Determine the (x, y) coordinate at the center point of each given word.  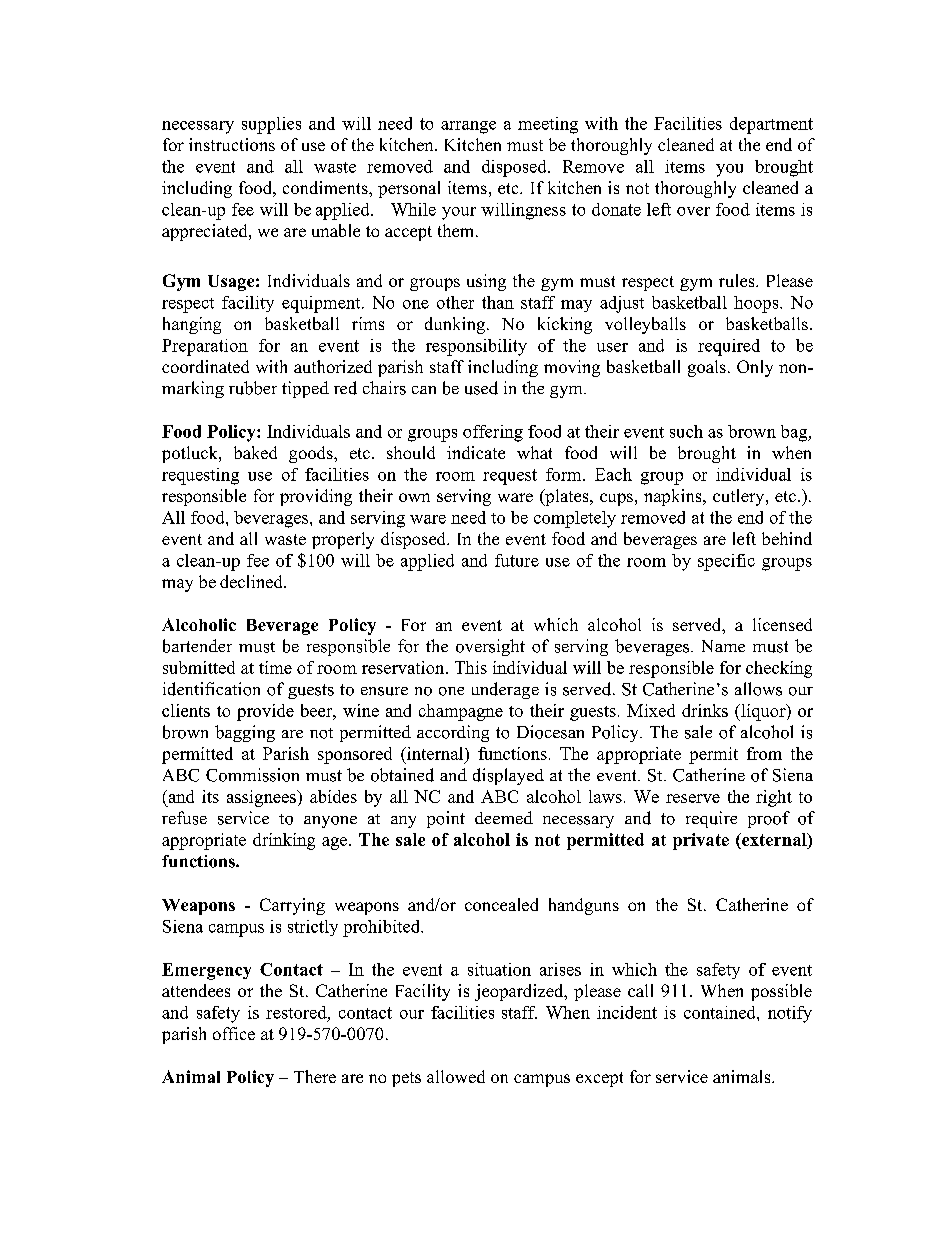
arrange (468, 127)
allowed (456, 1076)
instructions (232, 144)
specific (726, 562)
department (771, 125)
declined (252, 581)
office (234, 1033)
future (517, 560)
